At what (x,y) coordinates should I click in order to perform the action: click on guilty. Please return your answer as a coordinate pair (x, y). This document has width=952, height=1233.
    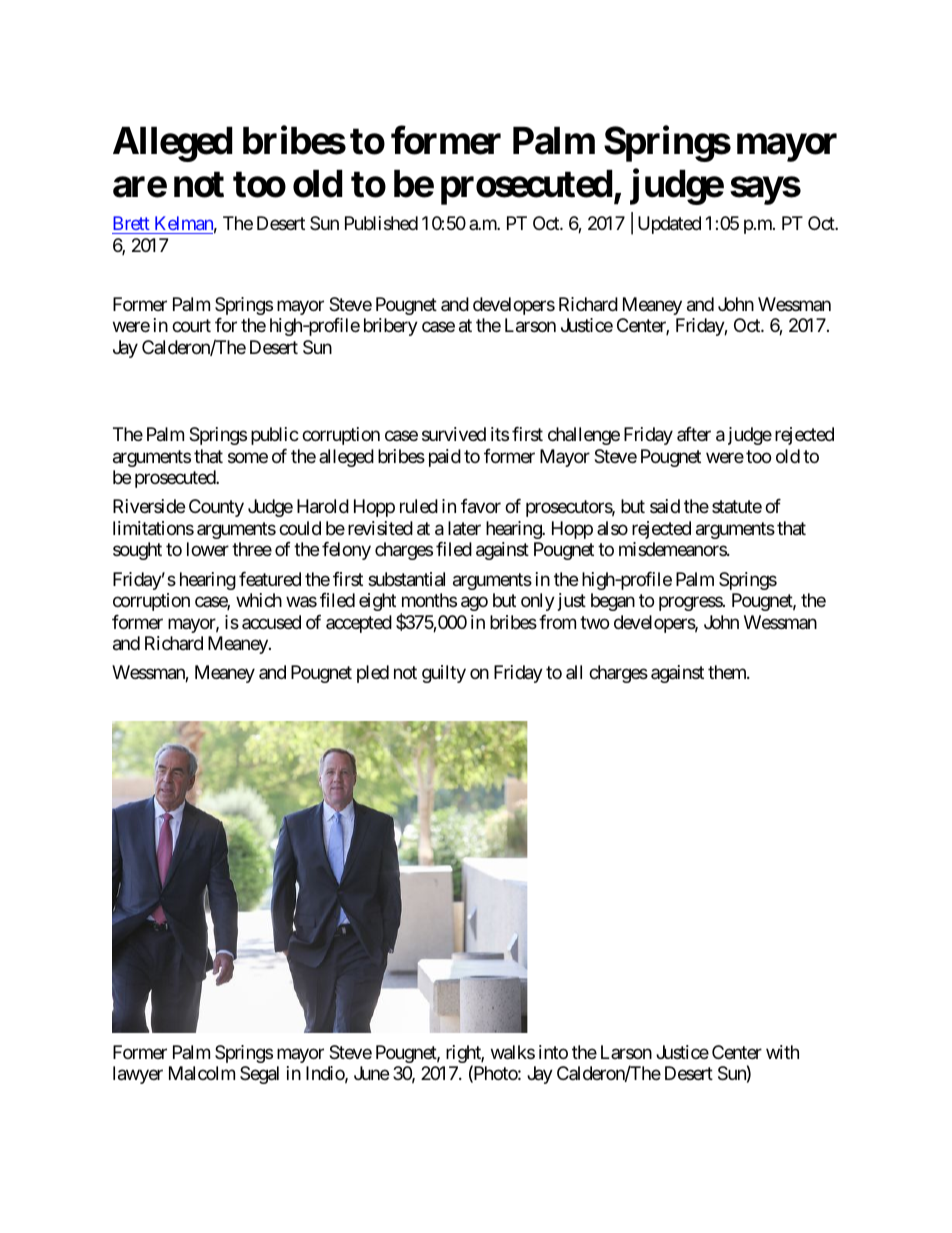
    Looking at the image, I should click on (444, 674).
